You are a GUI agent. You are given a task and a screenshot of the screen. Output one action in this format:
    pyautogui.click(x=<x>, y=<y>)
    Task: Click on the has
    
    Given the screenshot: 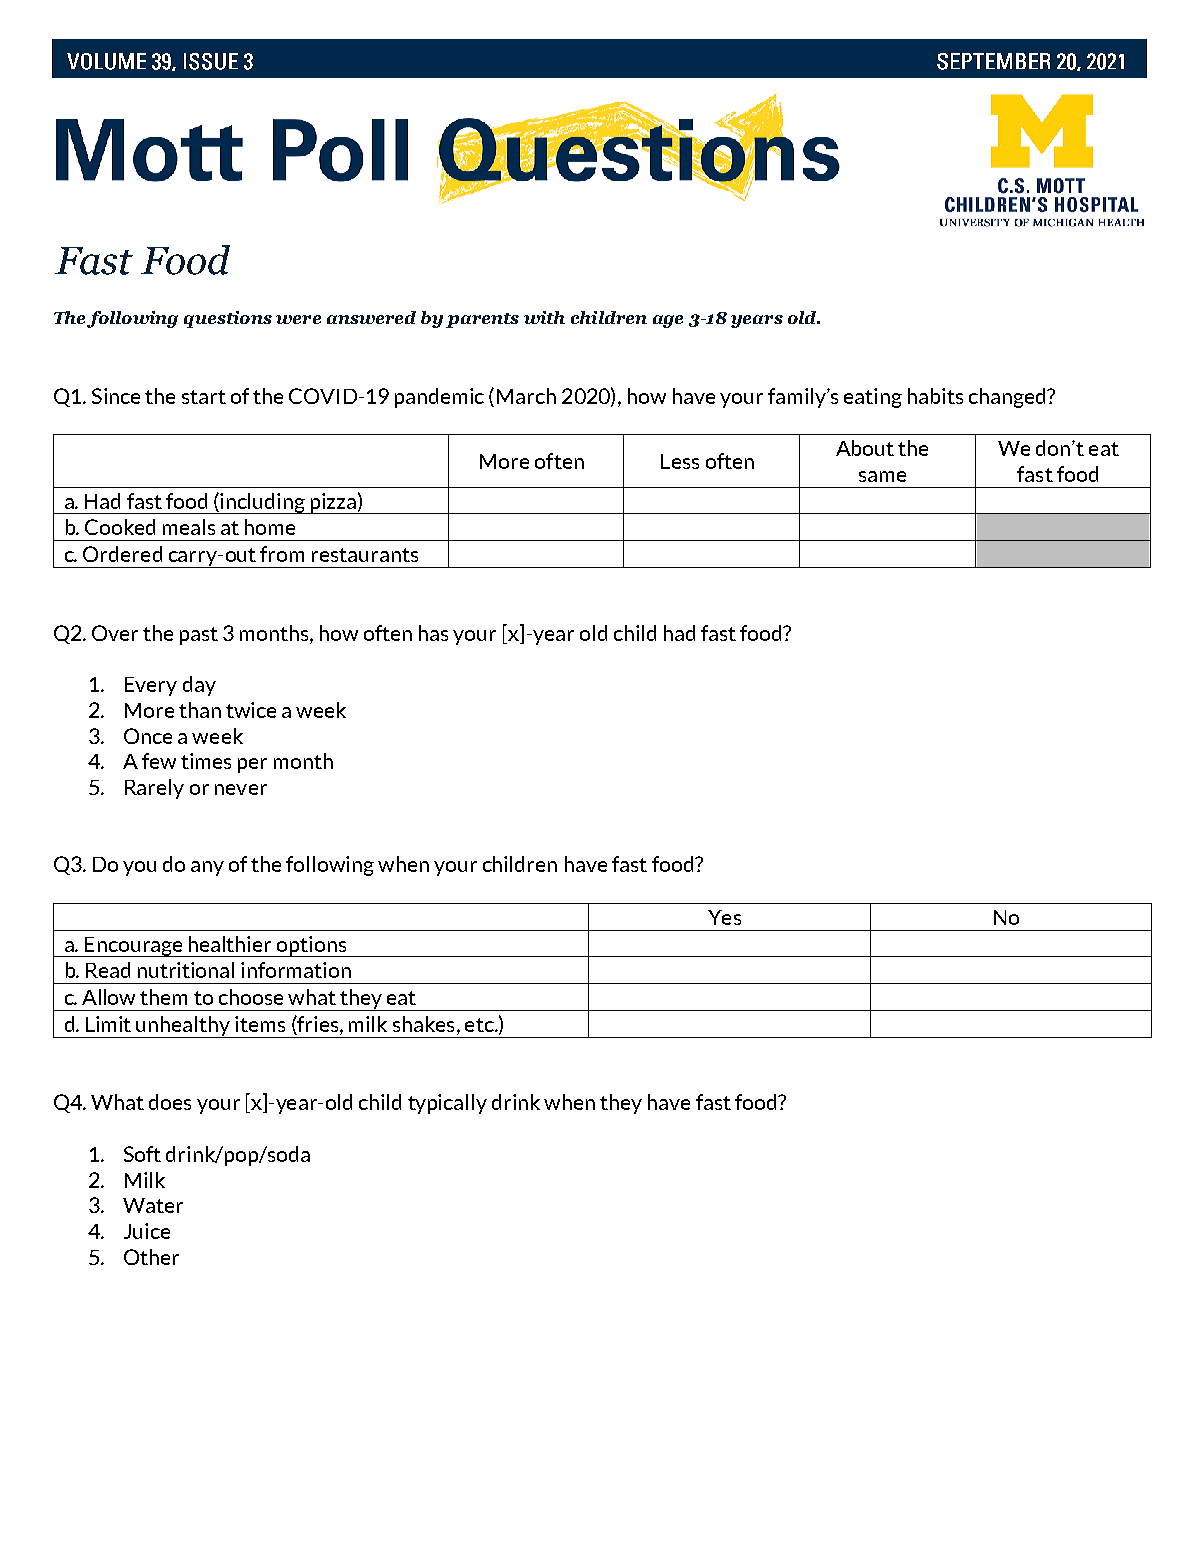 What is the action you would take?
    pyautogui.click(x=433, y=633)
